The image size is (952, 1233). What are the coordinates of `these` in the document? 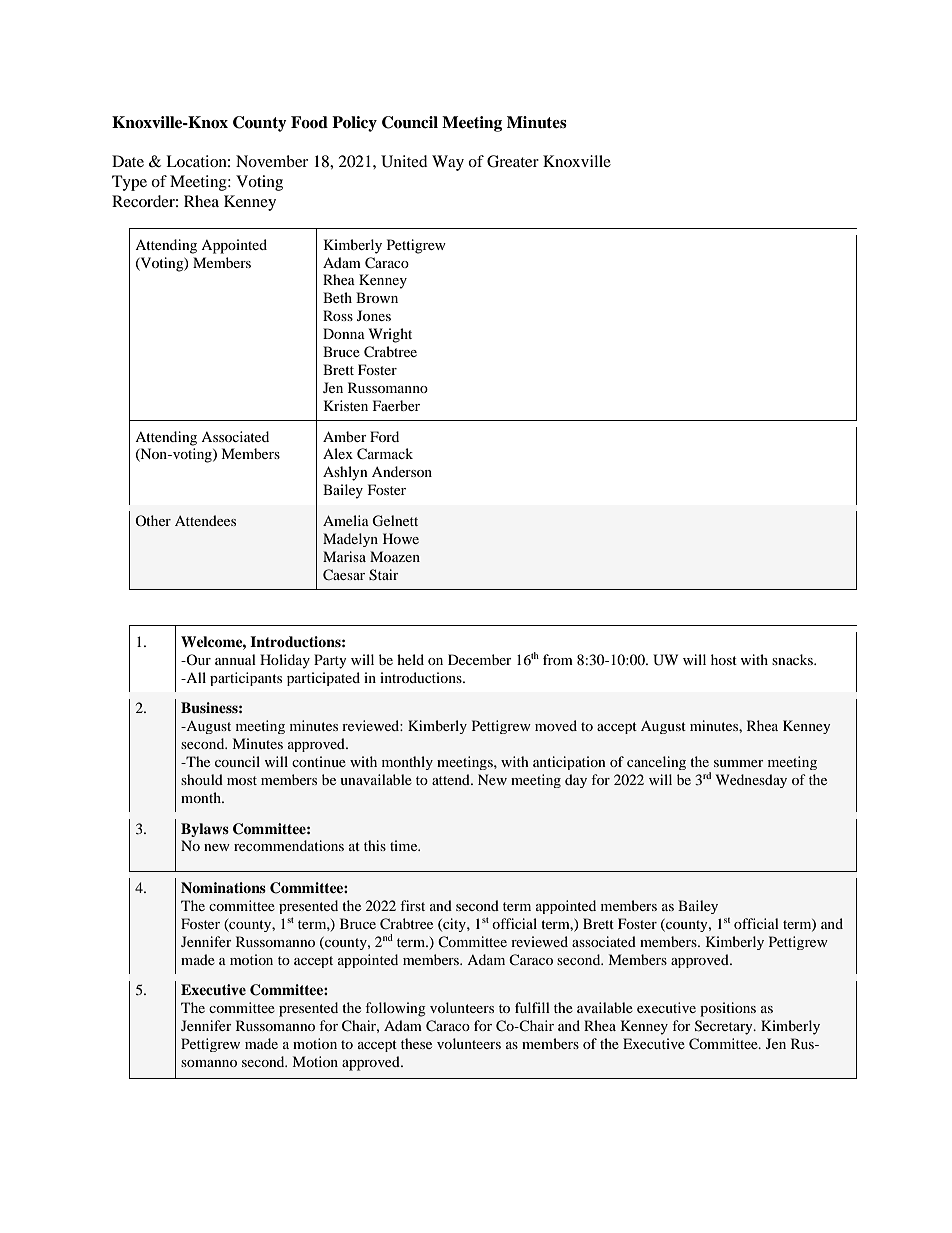 It's located at (416, 1043).
